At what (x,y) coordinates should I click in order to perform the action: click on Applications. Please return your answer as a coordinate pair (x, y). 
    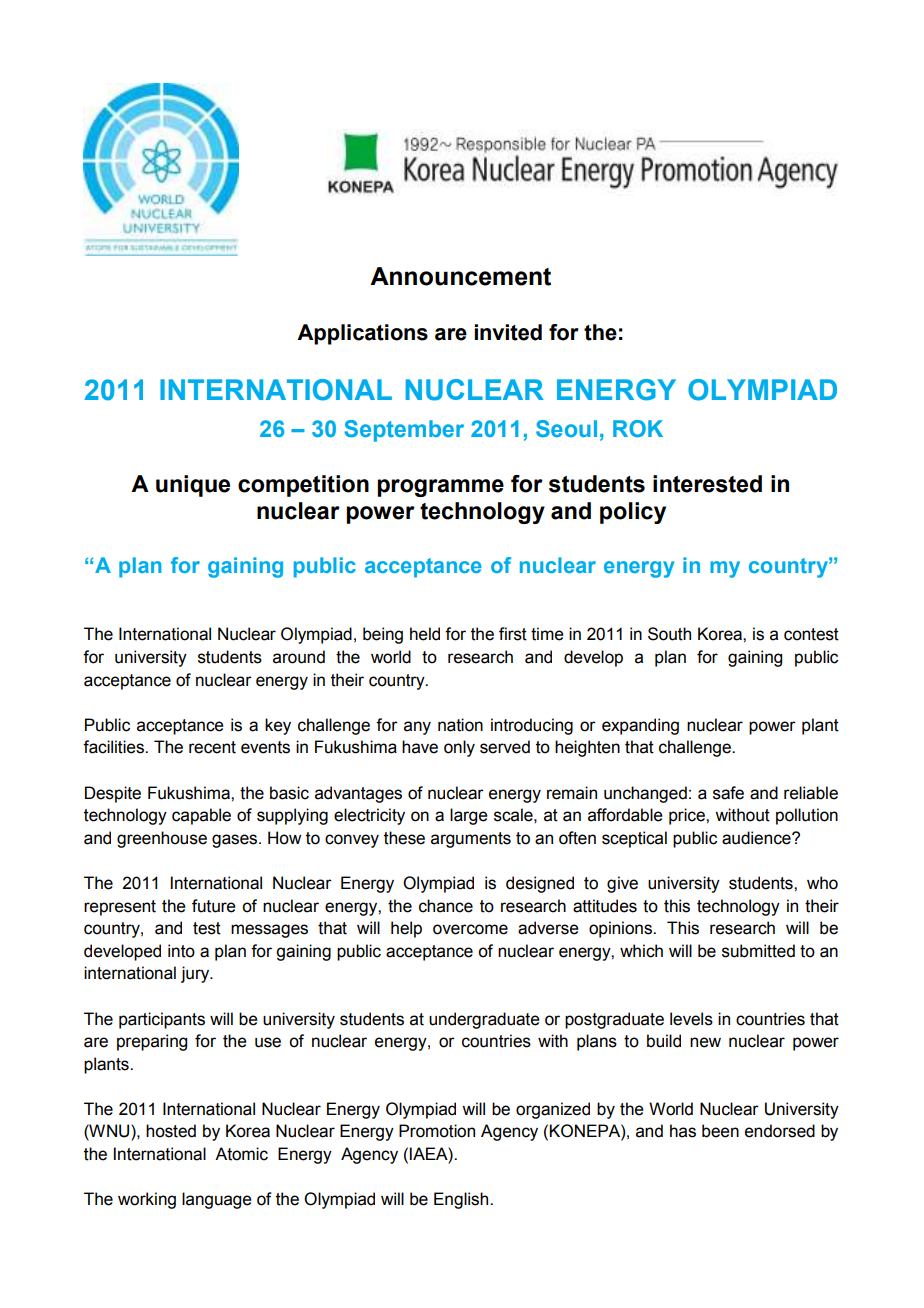
    Looking at the image, I should click on (362, 334).
